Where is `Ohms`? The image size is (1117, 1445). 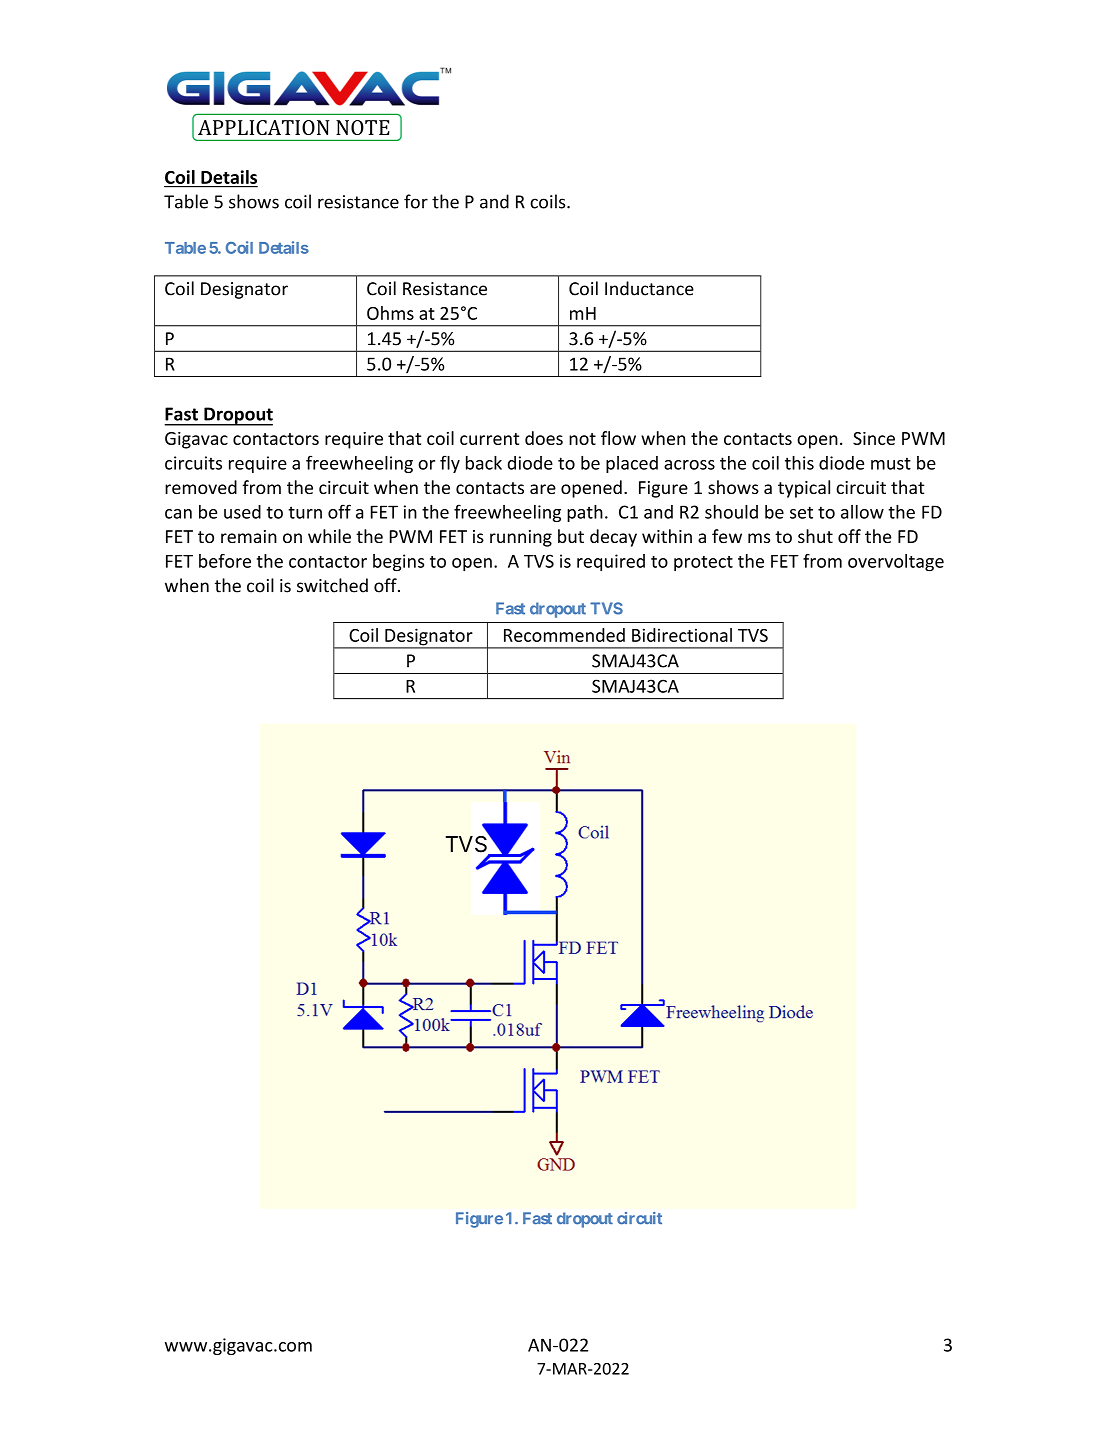
Ohms is located at coordinates (390, 313).
